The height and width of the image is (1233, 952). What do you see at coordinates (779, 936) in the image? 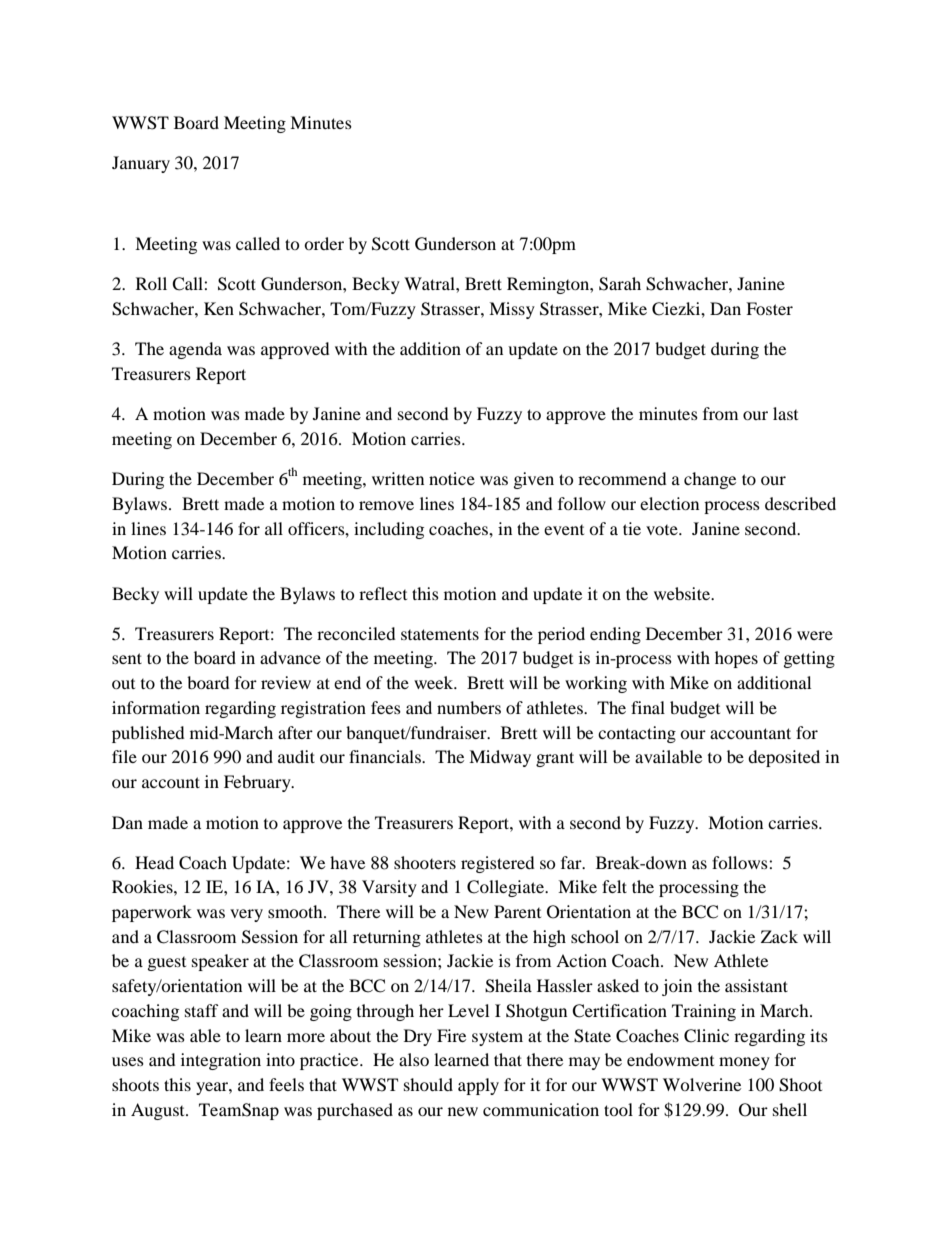
I see `Zack` at bounding box center [779, 936].
